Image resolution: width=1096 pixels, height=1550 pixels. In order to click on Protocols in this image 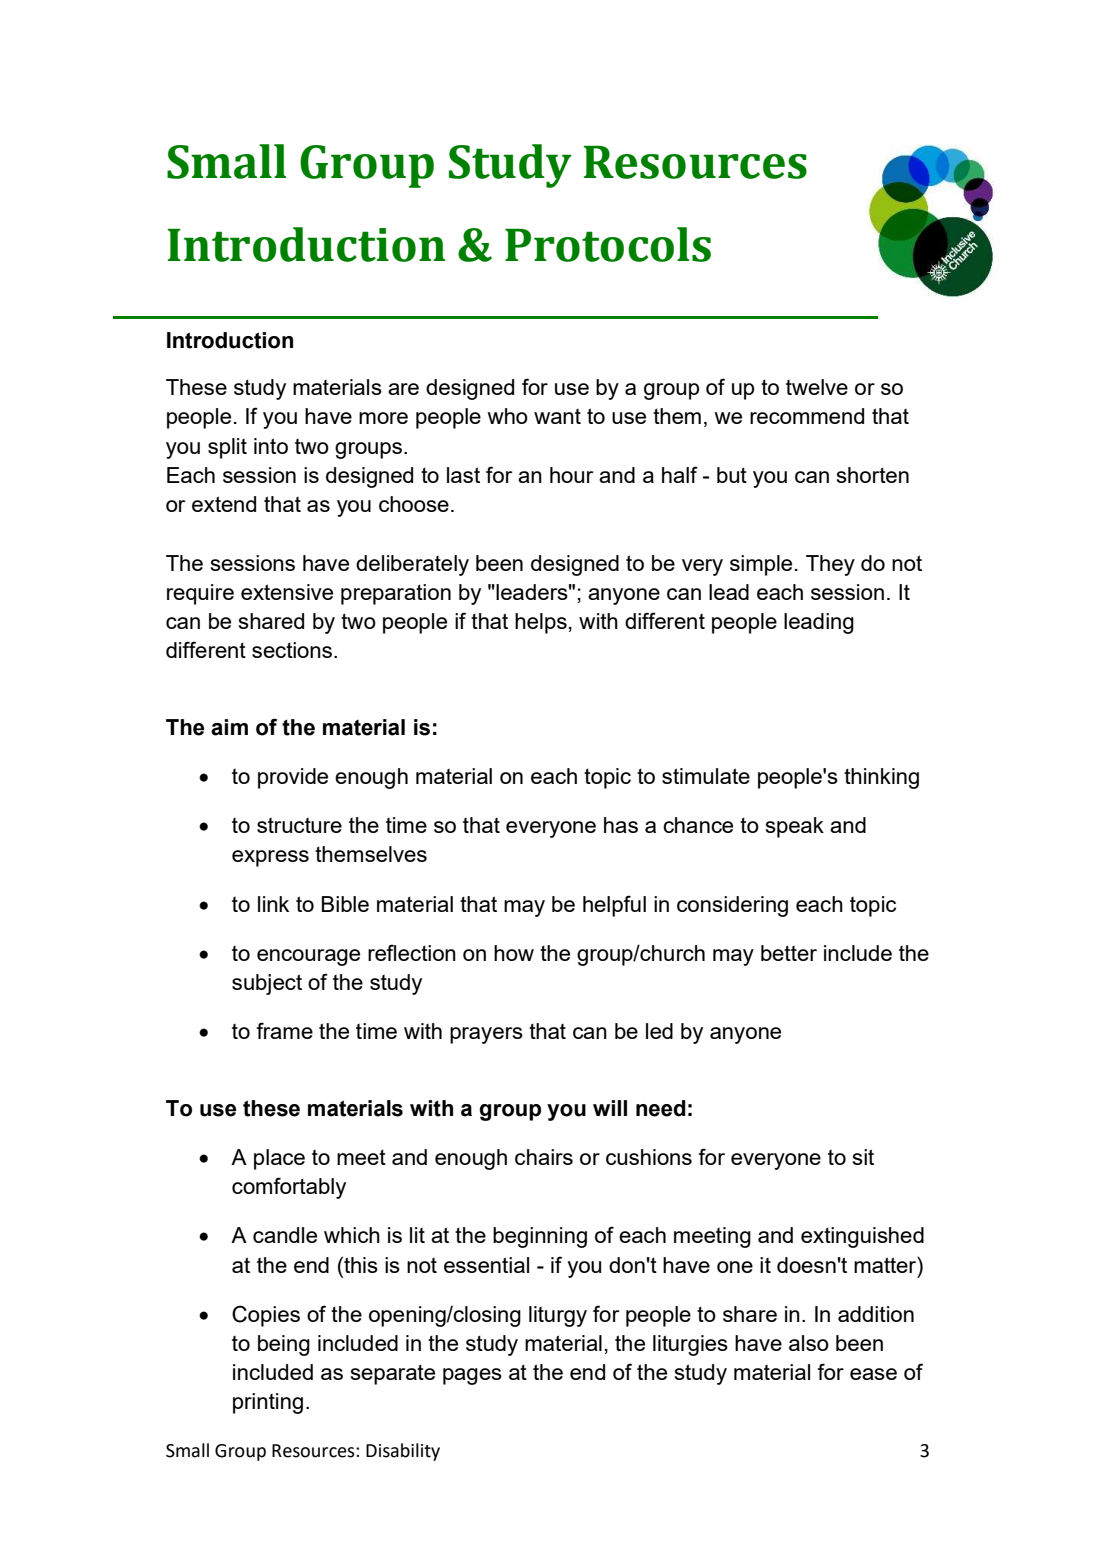, I will do `click(608, 244)`.
